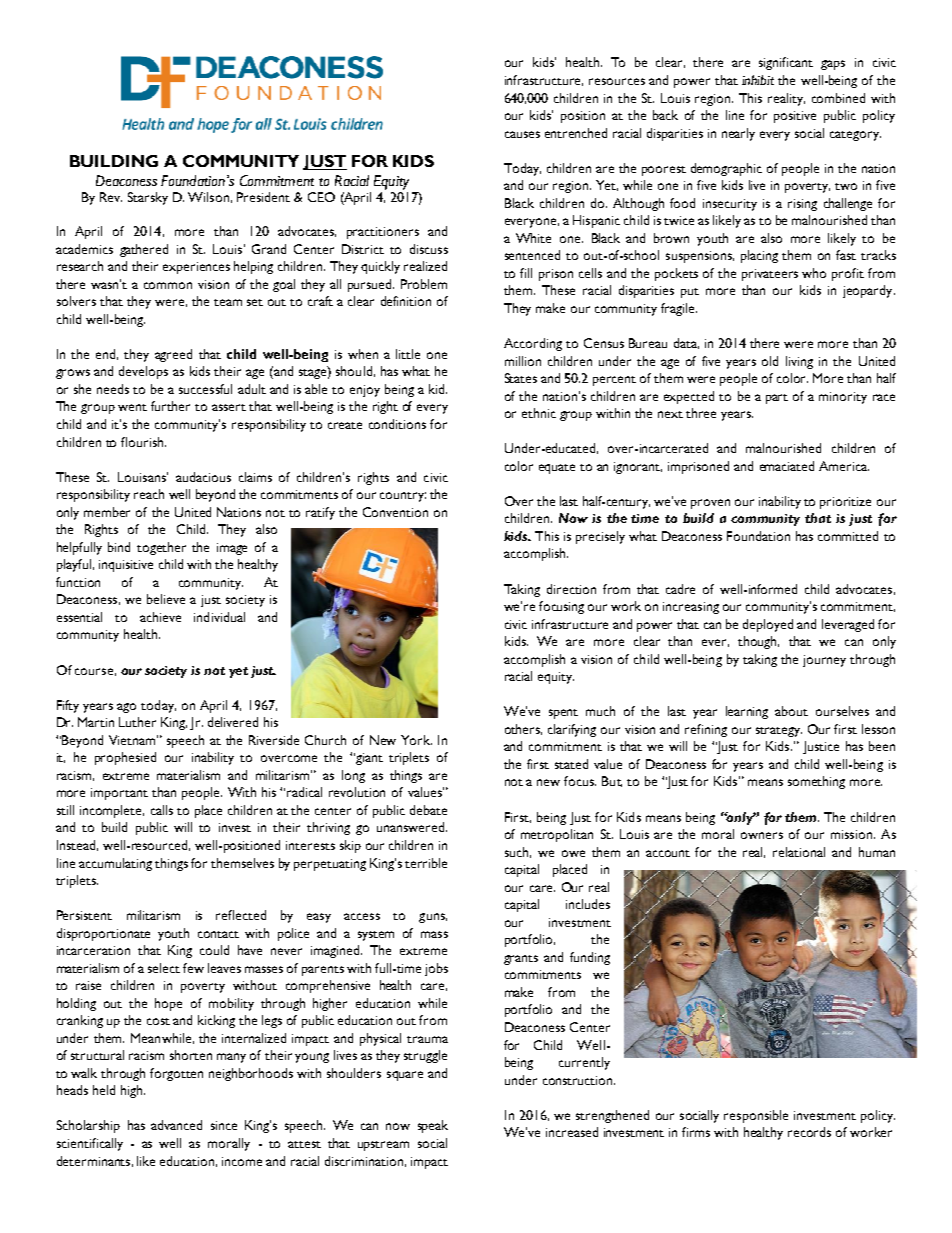  Describe the element at coordinates (787, 466) in the screenshot. I see `emaciated` at that location.
